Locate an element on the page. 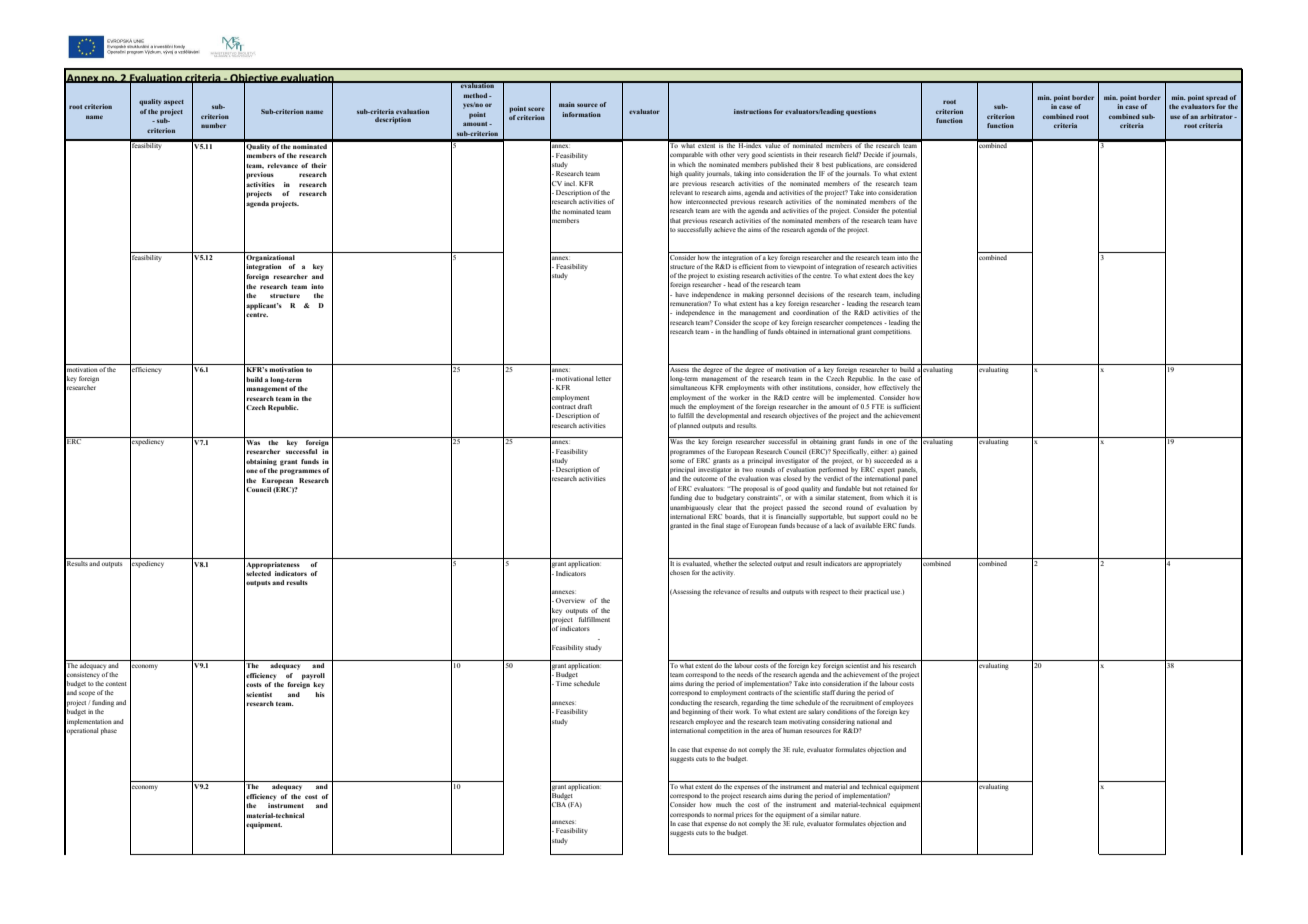 The height and width of the page is (924, 1308). payroll is located at coordinates (313, 676).
